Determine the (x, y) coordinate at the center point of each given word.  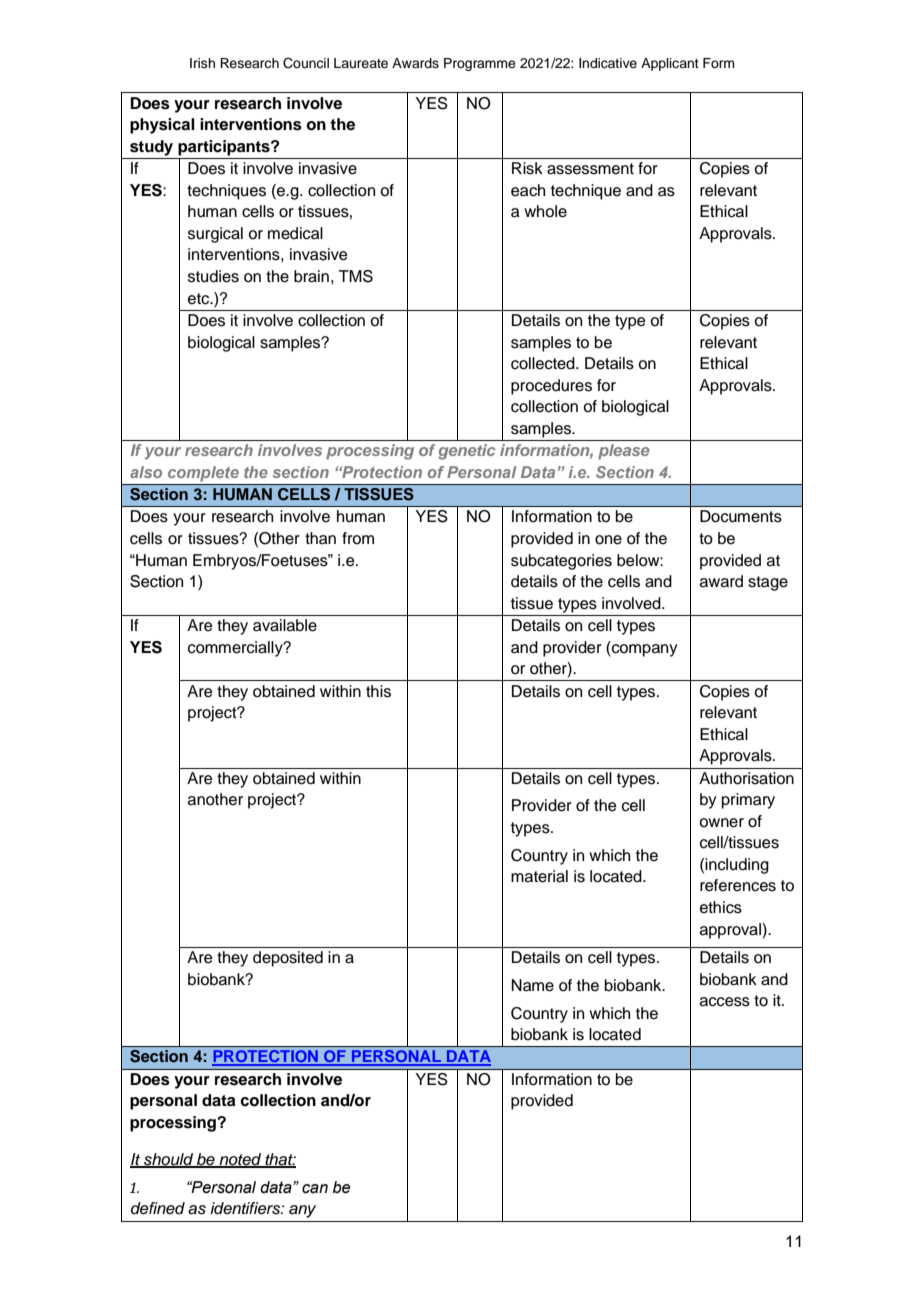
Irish (202, 63)
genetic (467, 452)
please (624, 452)
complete (203, 474)
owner (721, 823)
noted (240, 1160)
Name (532, 985)
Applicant (670, 64)
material (539, 876)
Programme (480, 64)
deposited (288, 959)
